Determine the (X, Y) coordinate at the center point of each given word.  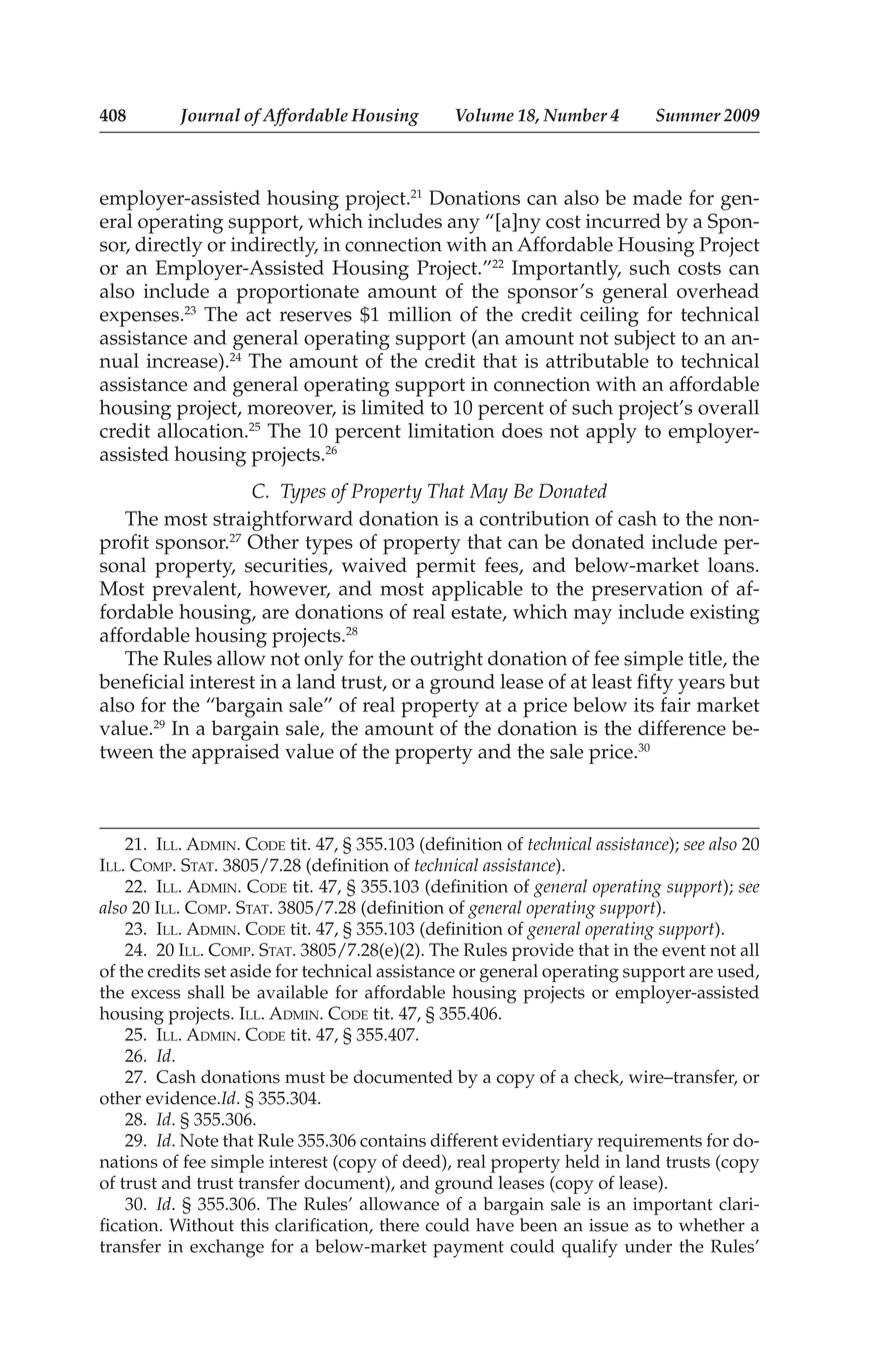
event (684, 951)
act (258, 315)
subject (645, 340)
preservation (647, 591)
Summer (688, 115)
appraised (235, 753)
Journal (210, 116)
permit (446, 568)
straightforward (283, 520)
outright (446, 660)
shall (206, 992)
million (420, 314)
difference (682, 728)
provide (543, 952)
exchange (227, 1248)
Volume (485, 115)
